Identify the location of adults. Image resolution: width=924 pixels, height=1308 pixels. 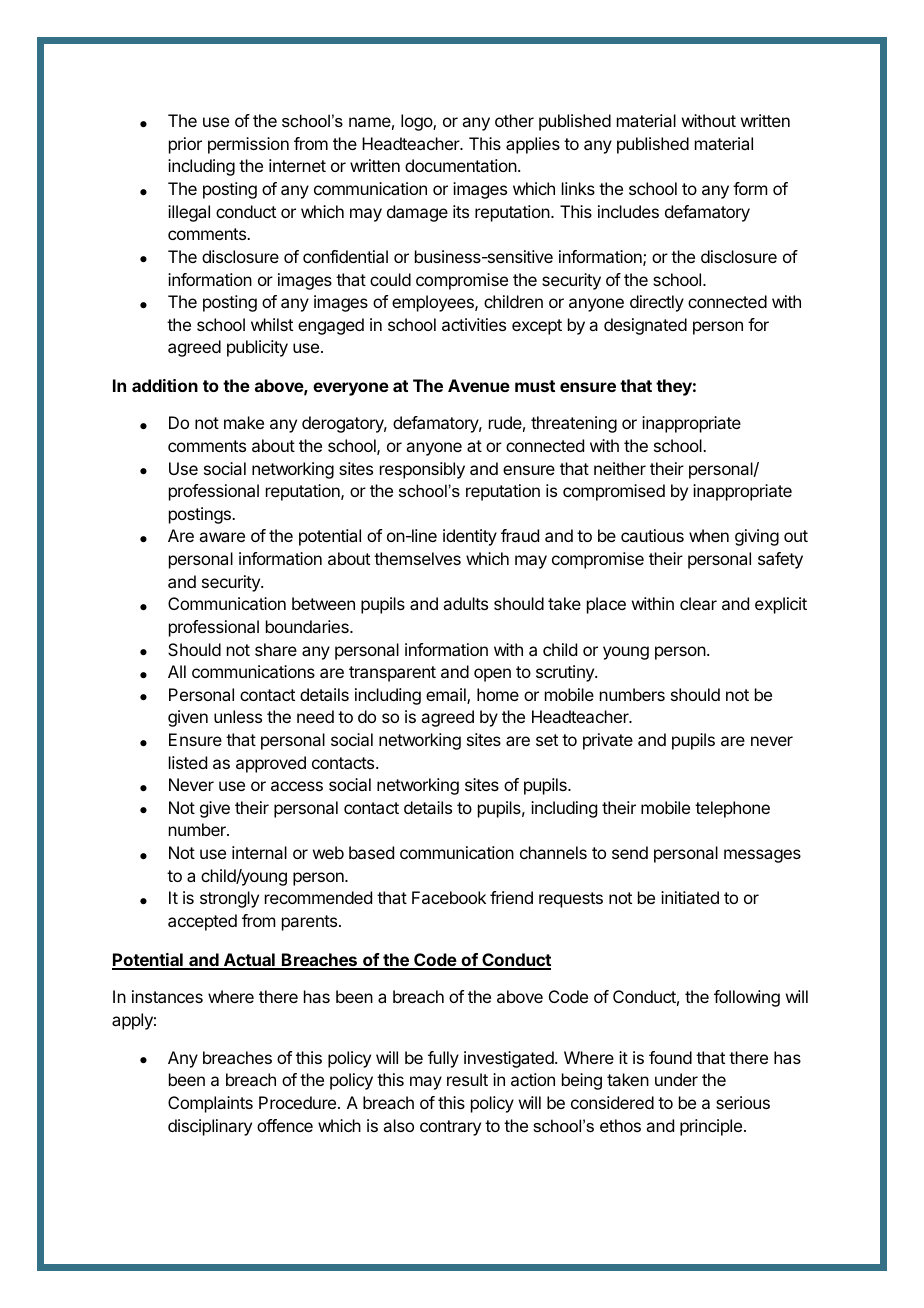
(465, 603).
